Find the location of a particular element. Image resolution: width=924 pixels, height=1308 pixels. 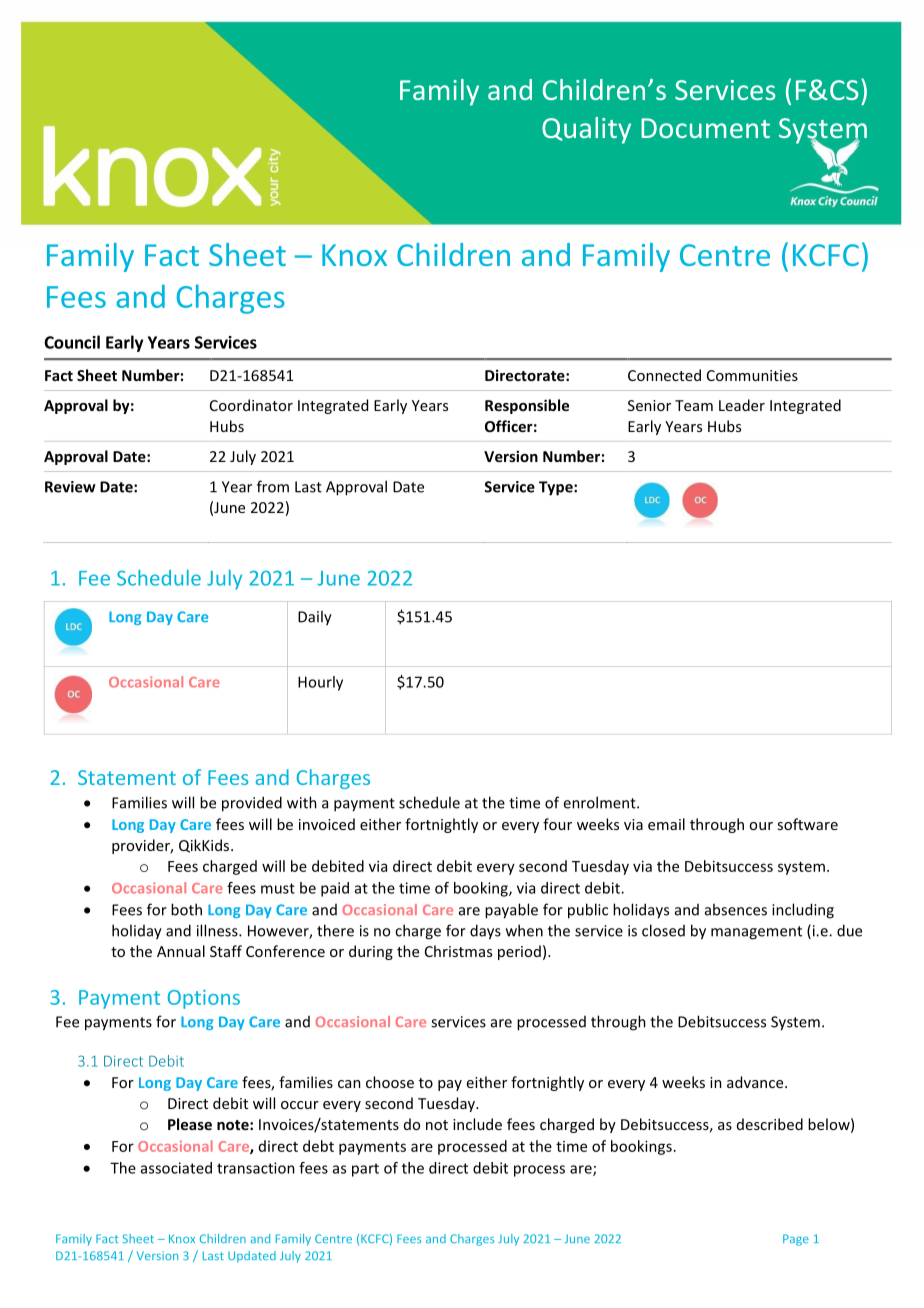

Leader is located at coordinates (742, 405).
